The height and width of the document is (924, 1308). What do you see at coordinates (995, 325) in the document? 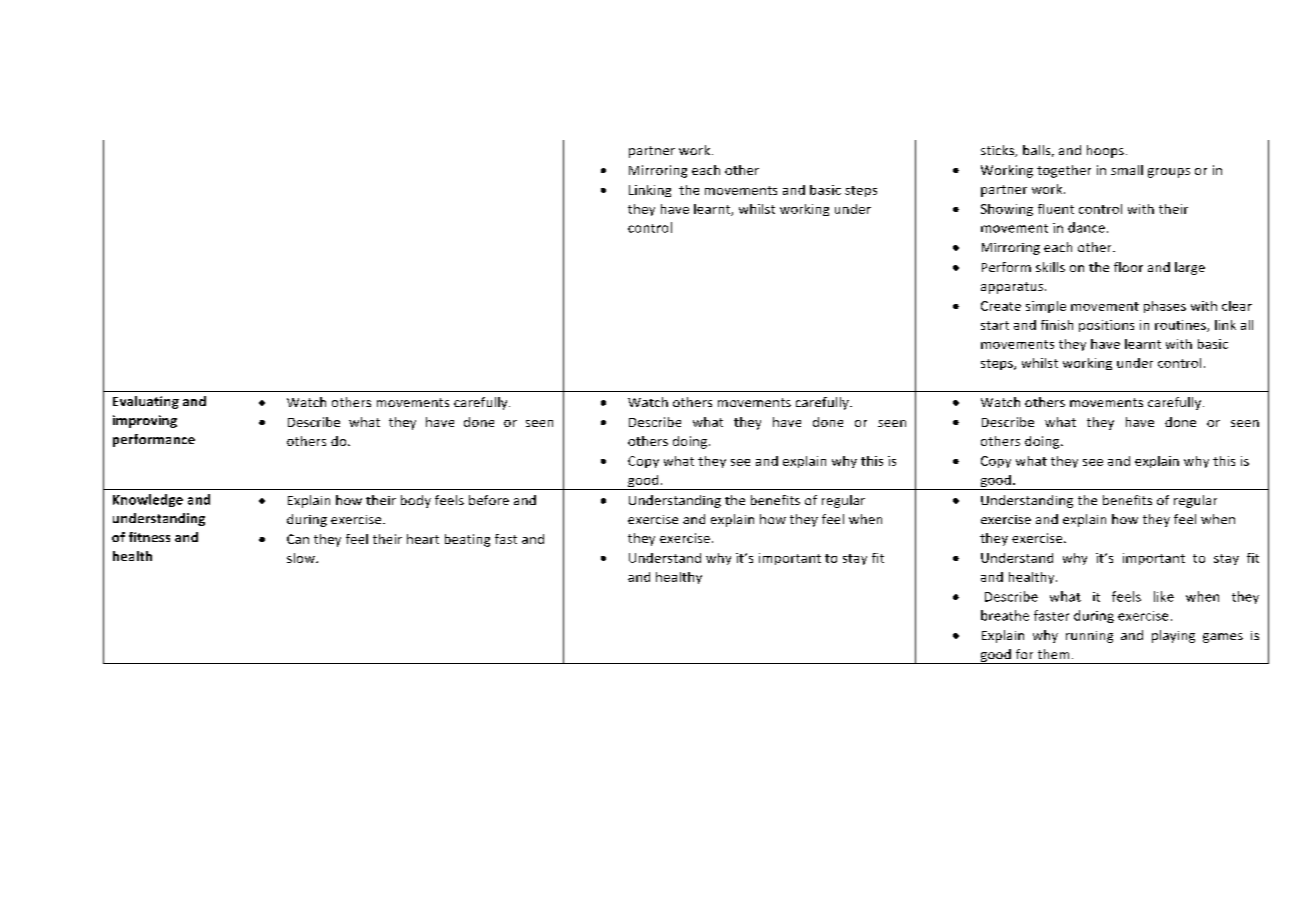
I see `start` at bounding box center [995, 325].
